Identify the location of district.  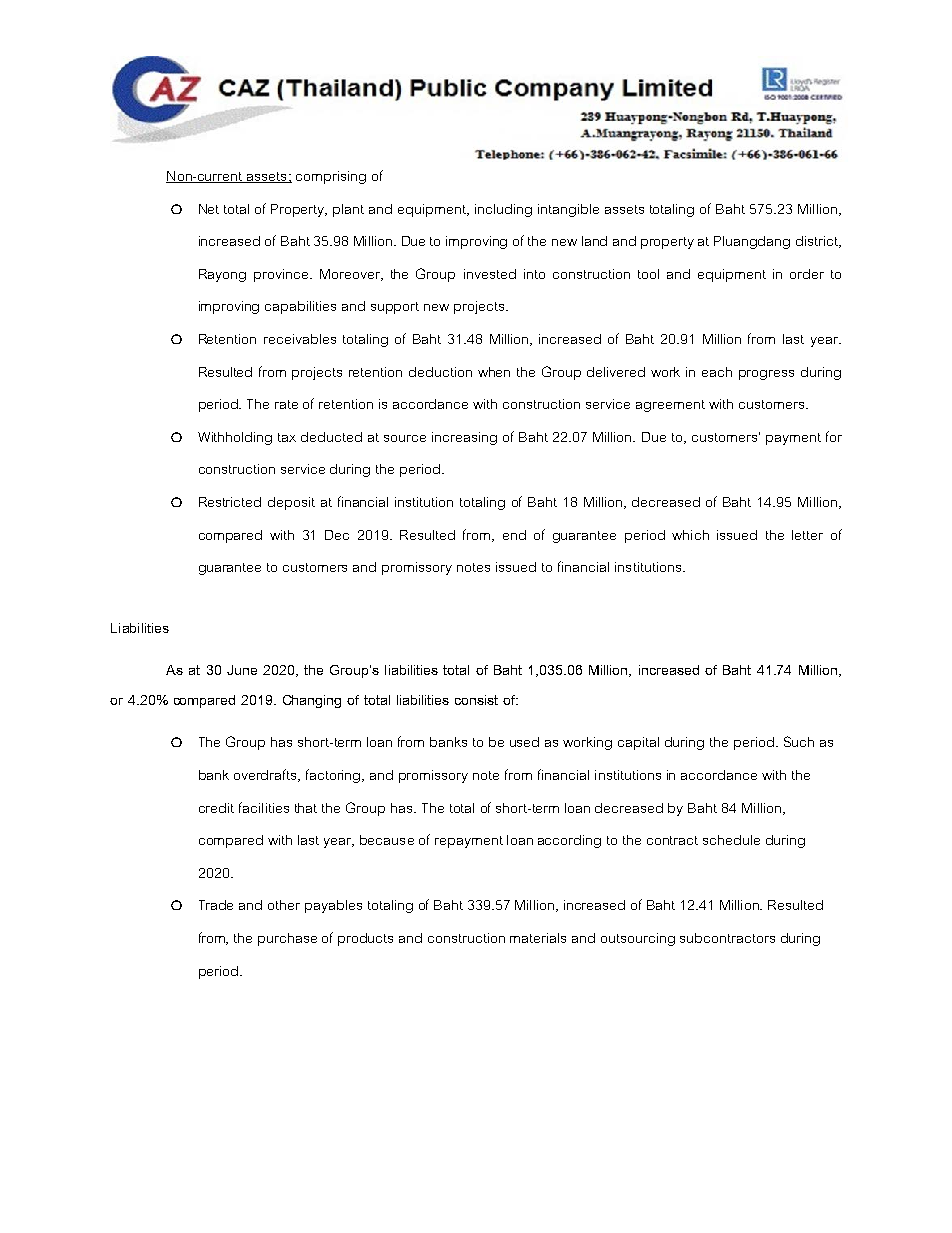
(818, 242).
